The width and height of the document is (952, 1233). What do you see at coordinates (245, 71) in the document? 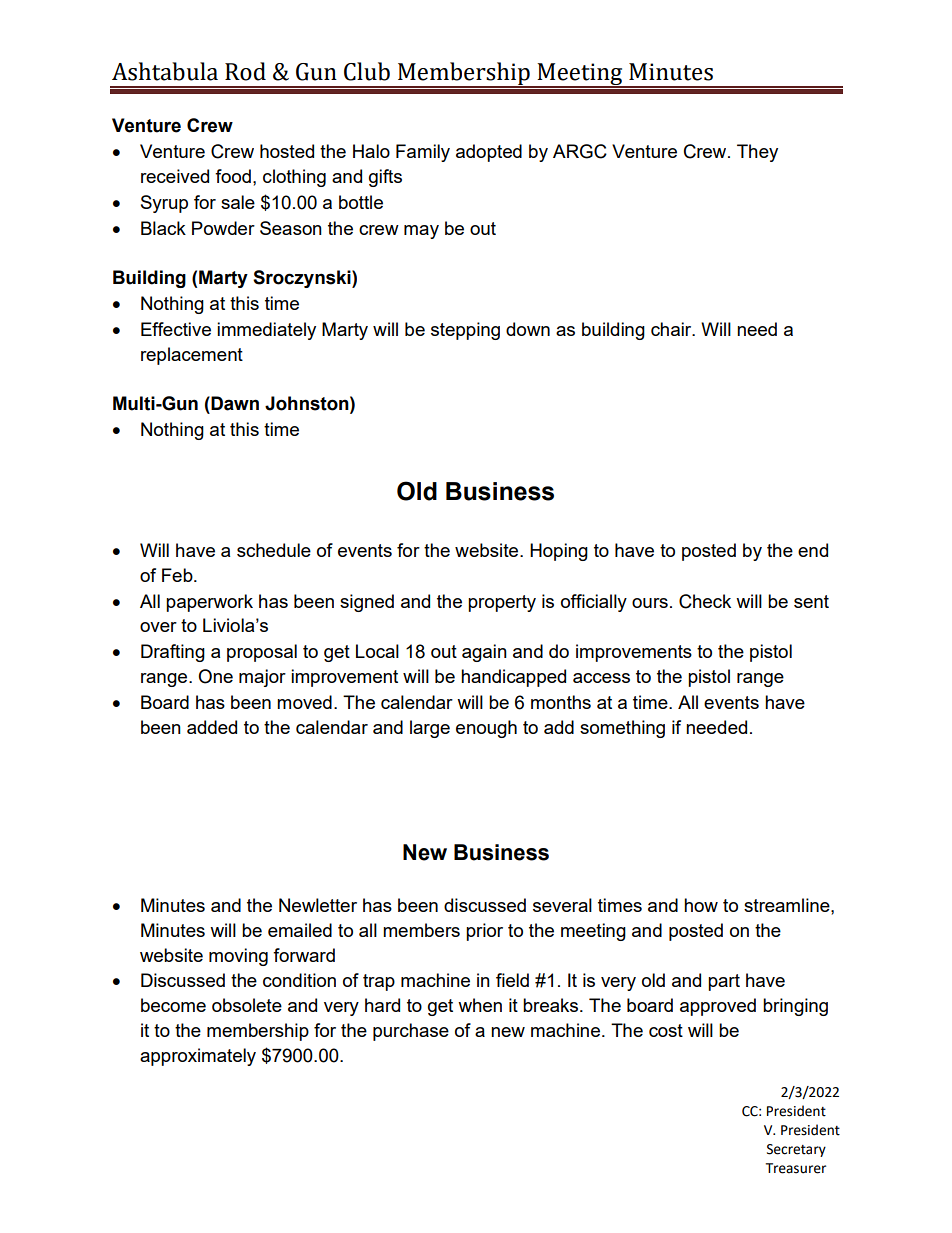
I see `Rod` at bounding box center [245, 71].
